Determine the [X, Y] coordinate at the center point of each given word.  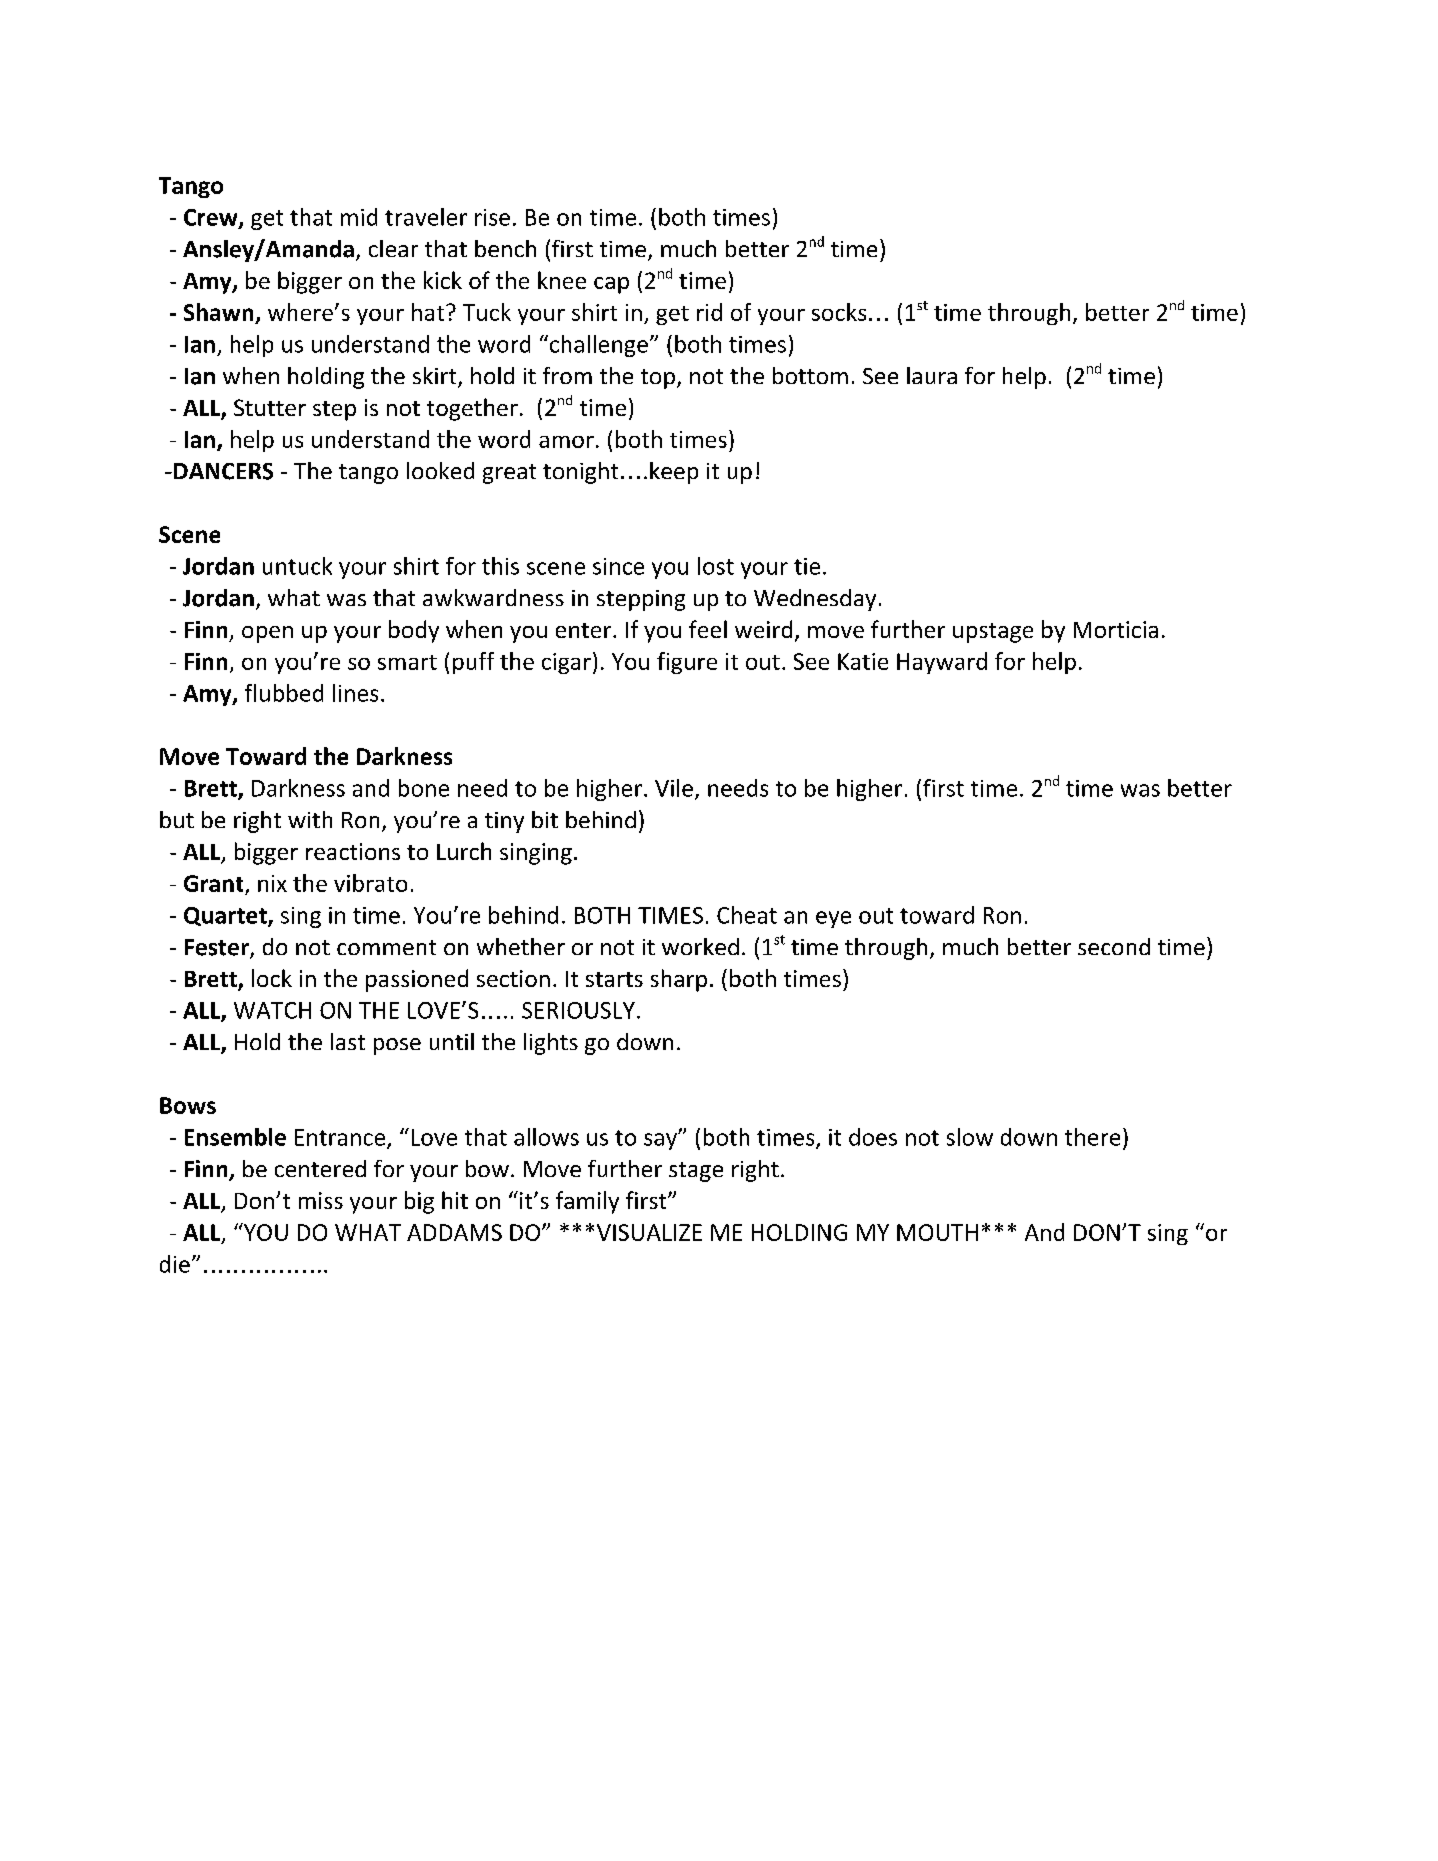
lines [355, 693]
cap [611, 285]
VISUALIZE [649, 1232]
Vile [674, 788]
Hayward [942, 663]
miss [321, 1200]
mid [359, 217]
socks [839, 312]
